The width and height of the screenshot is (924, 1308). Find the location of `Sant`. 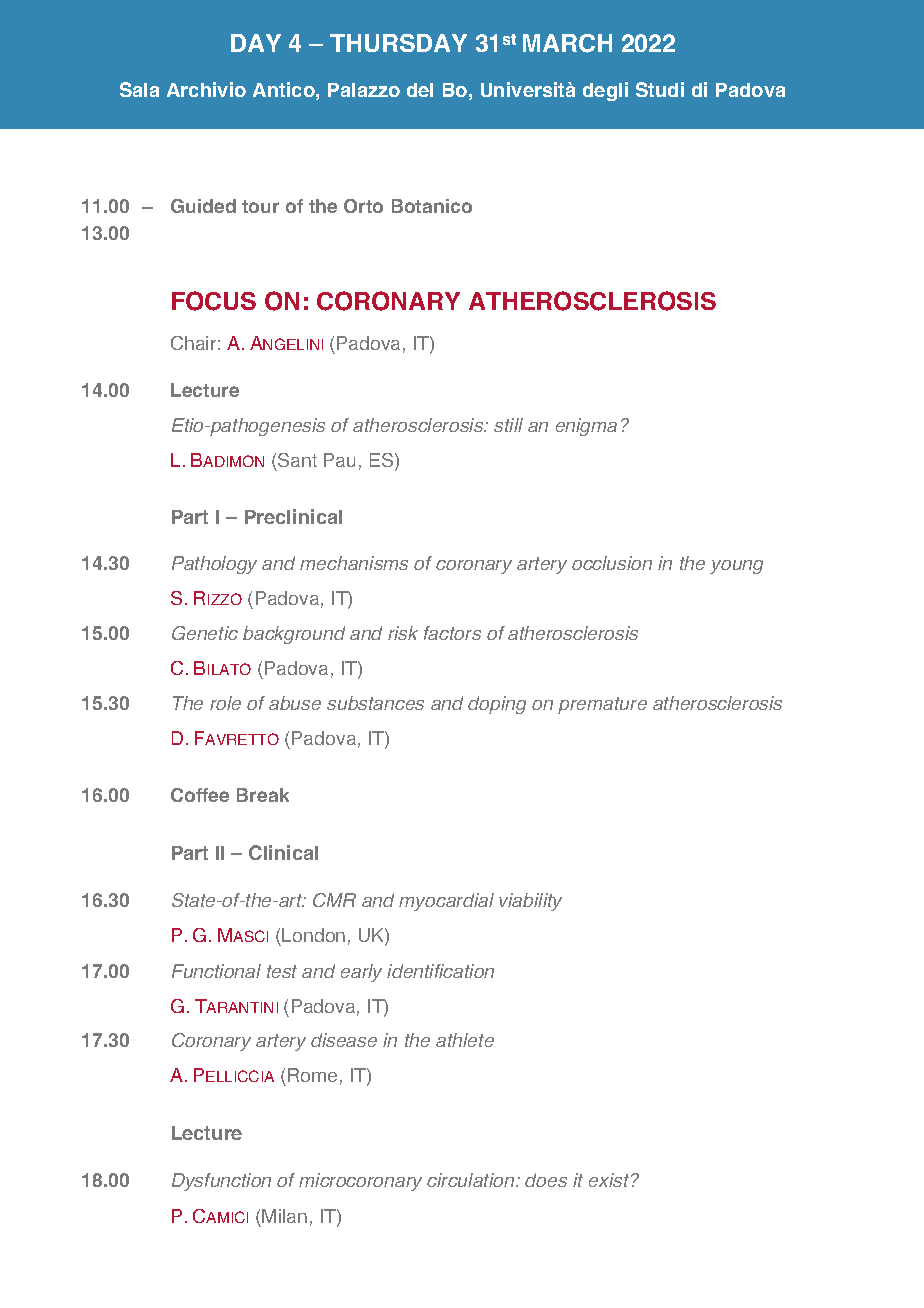

Sant is located at coordinates (297, 460).
